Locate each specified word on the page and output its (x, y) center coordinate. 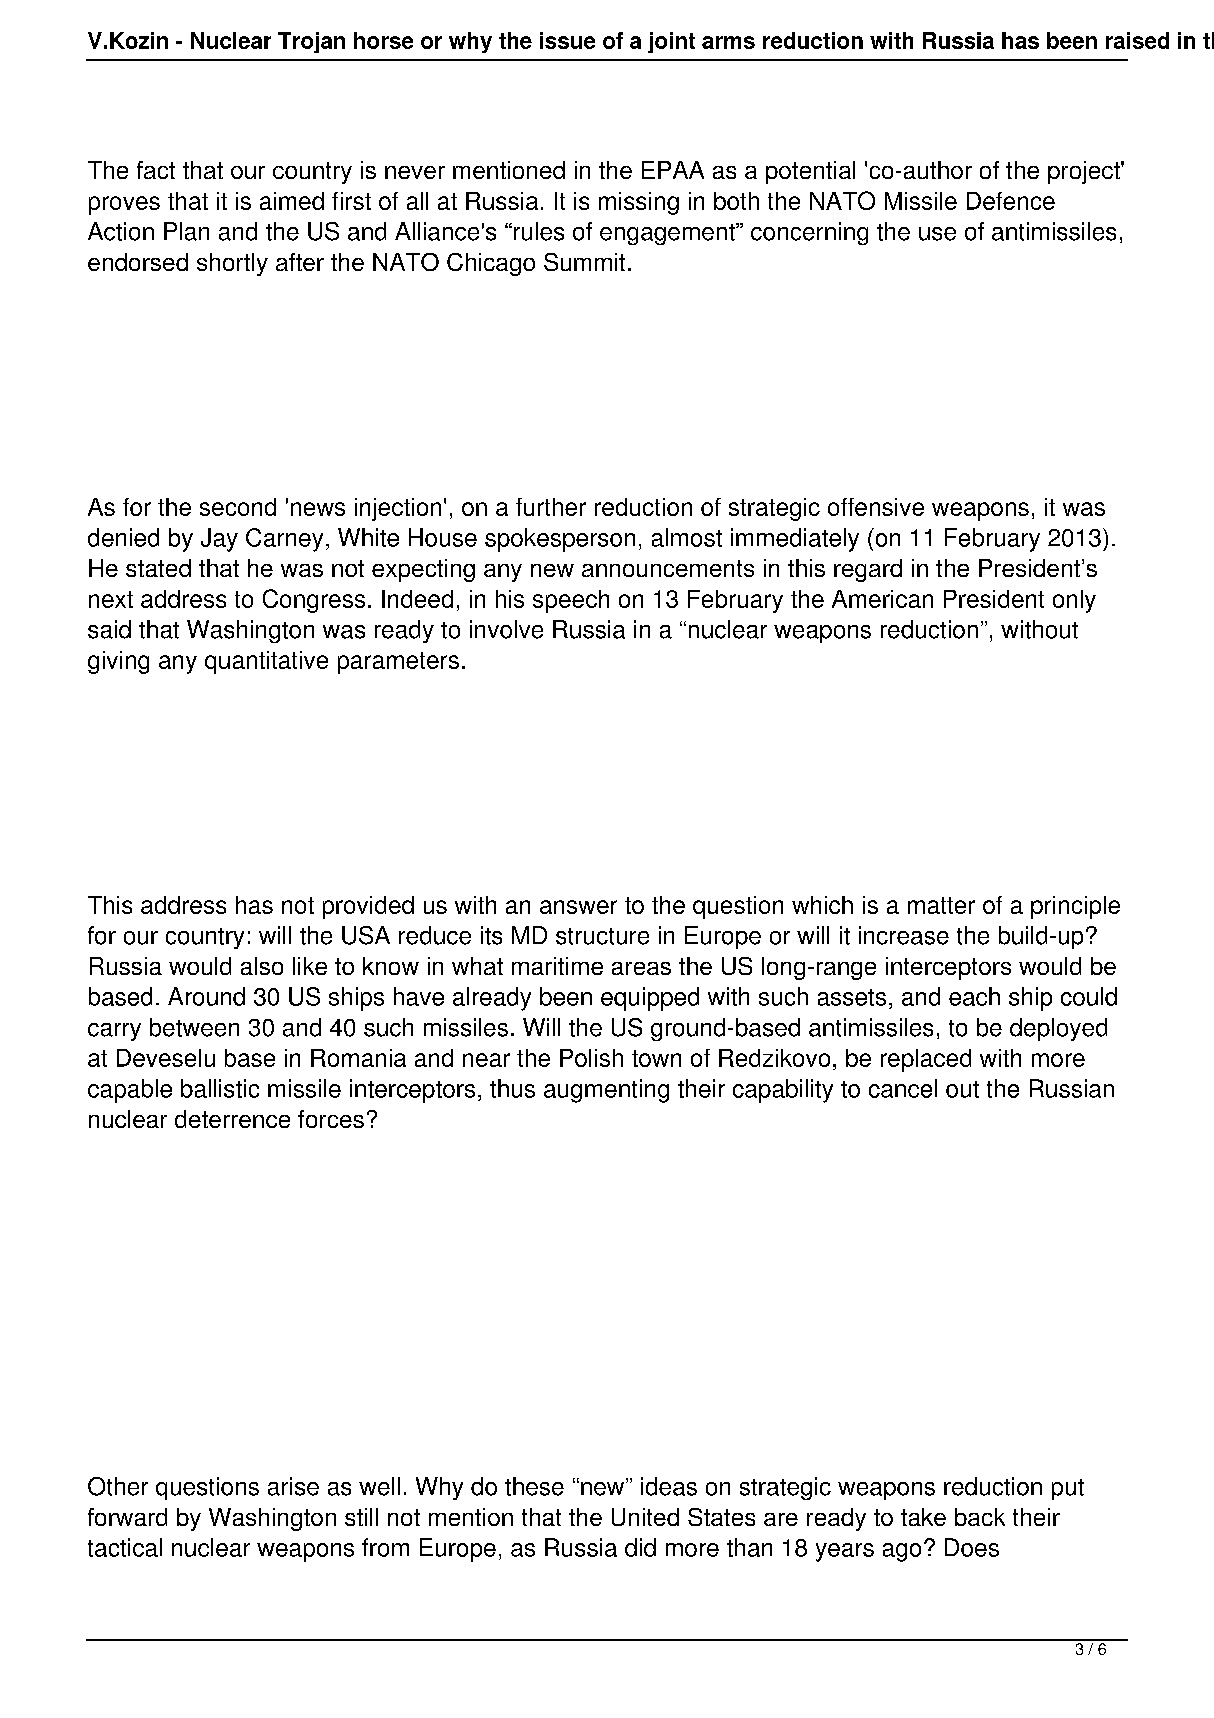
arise (293, 1486)
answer (578, 907)
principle (1075, 907)
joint (671, 42)
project (1085, 172)
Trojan (311, 42)
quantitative (266, 662)
